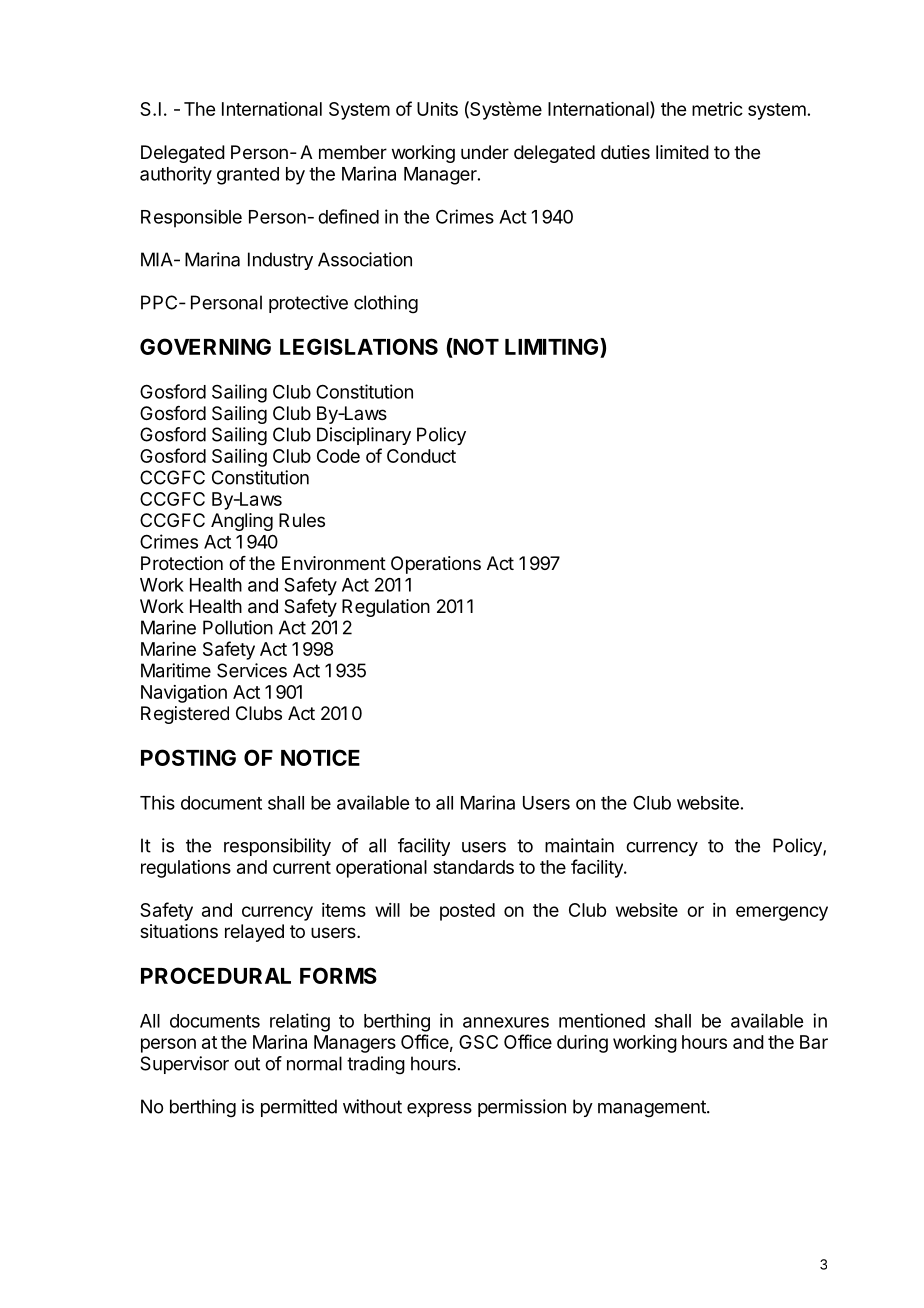 The height and width of the image is (1308, 924). Describe the element at coordinates (467, 912) in the image. I see `posted` at that location.
